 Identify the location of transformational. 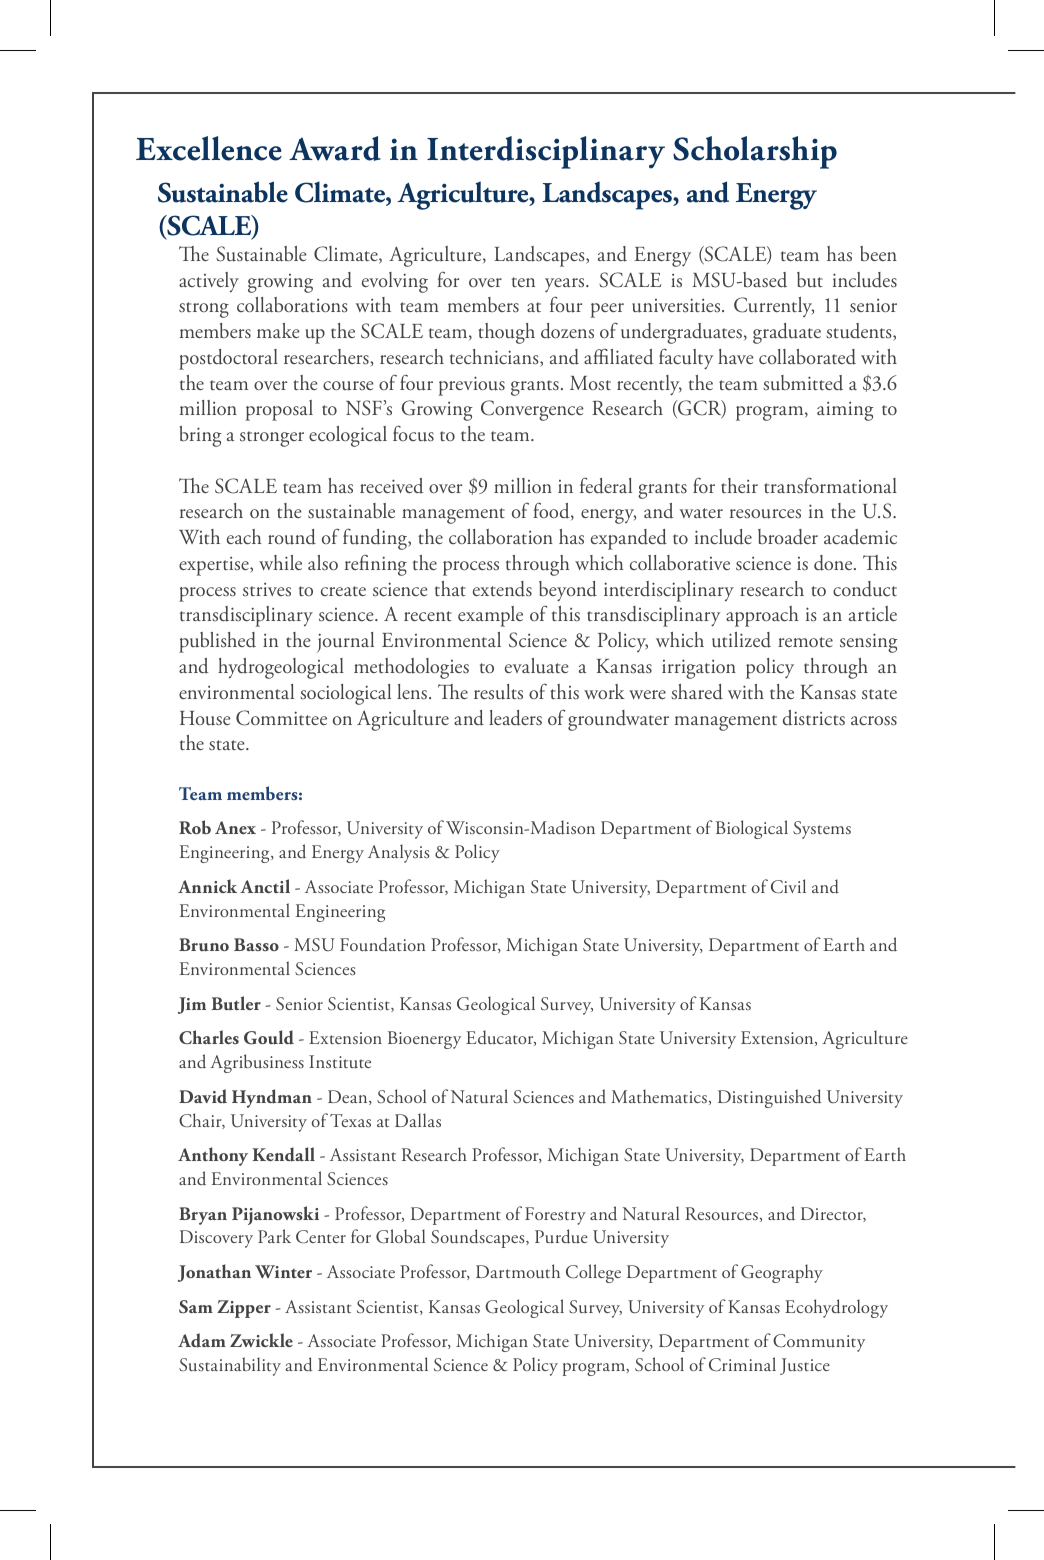
(830, 485).
